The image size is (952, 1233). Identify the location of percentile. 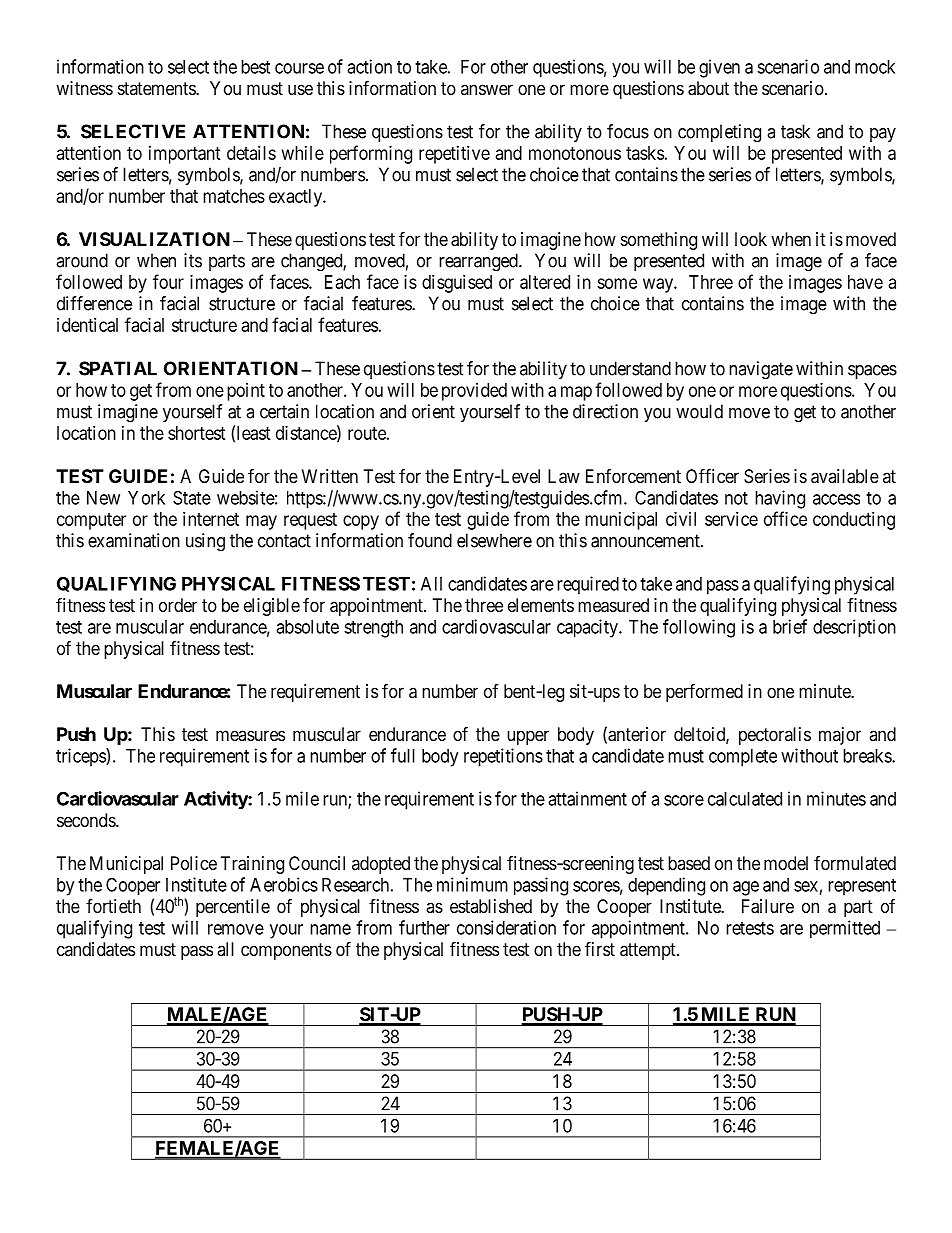
(233, 908).
